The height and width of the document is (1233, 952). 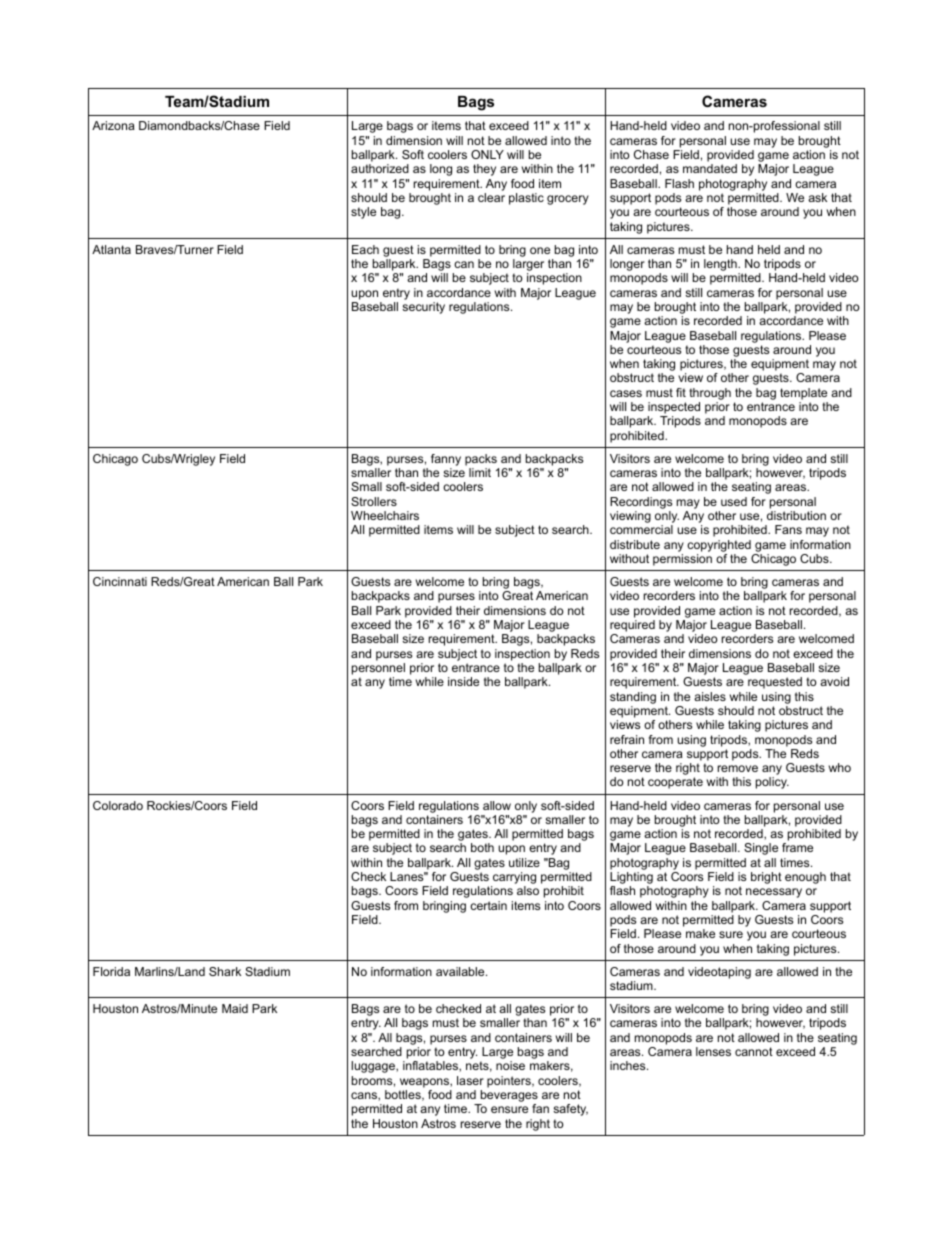 What do you see at coordinates (710, 168) in the document?
I see `mandated` at bounding box center [710, 168].
